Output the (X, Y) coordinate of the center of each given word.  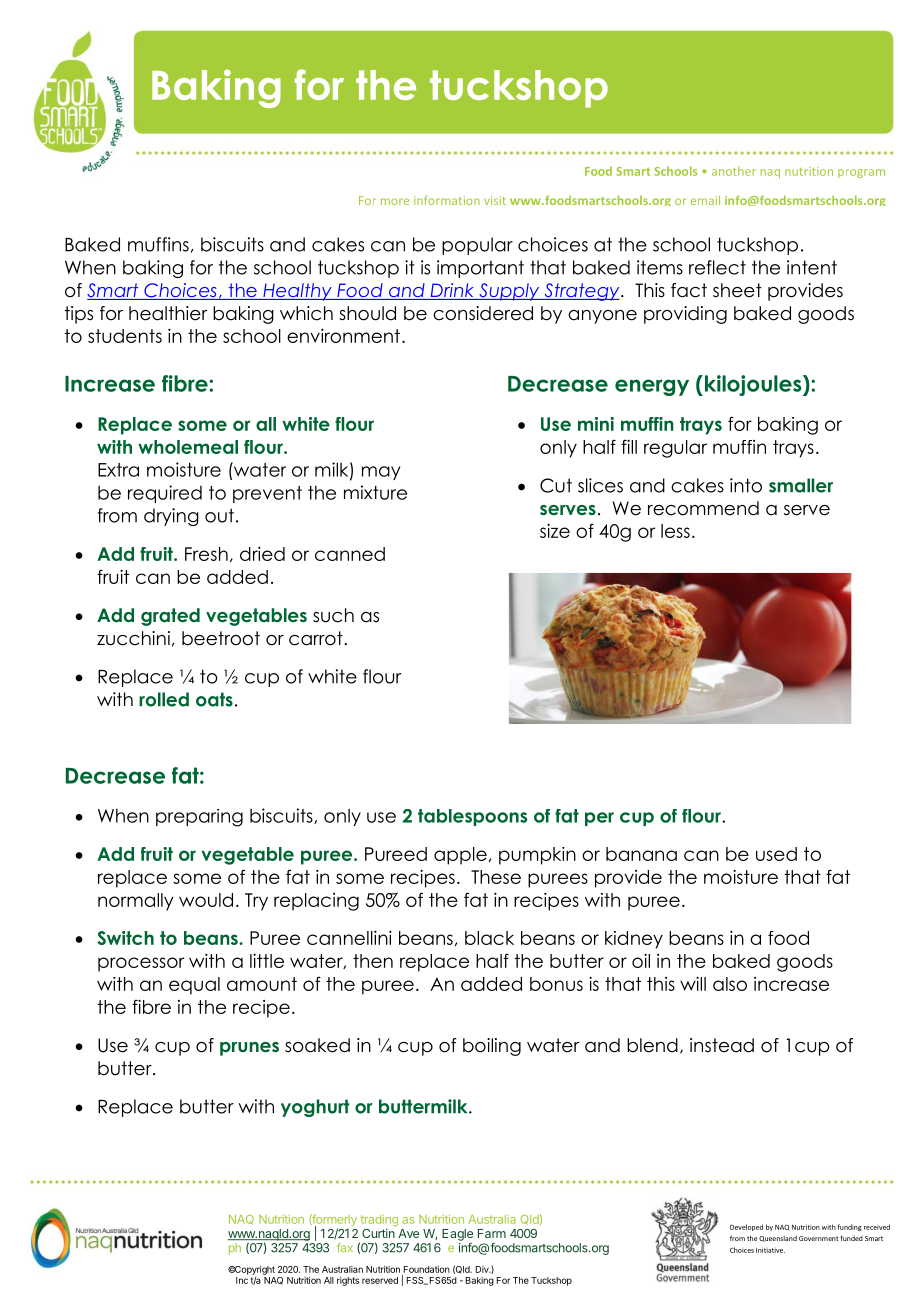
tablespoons (472, 817)
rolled (164, 699)
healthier (168, 313)
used (776, 854)
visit (495, 200)
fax (345, 1247)
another (734, 171)
